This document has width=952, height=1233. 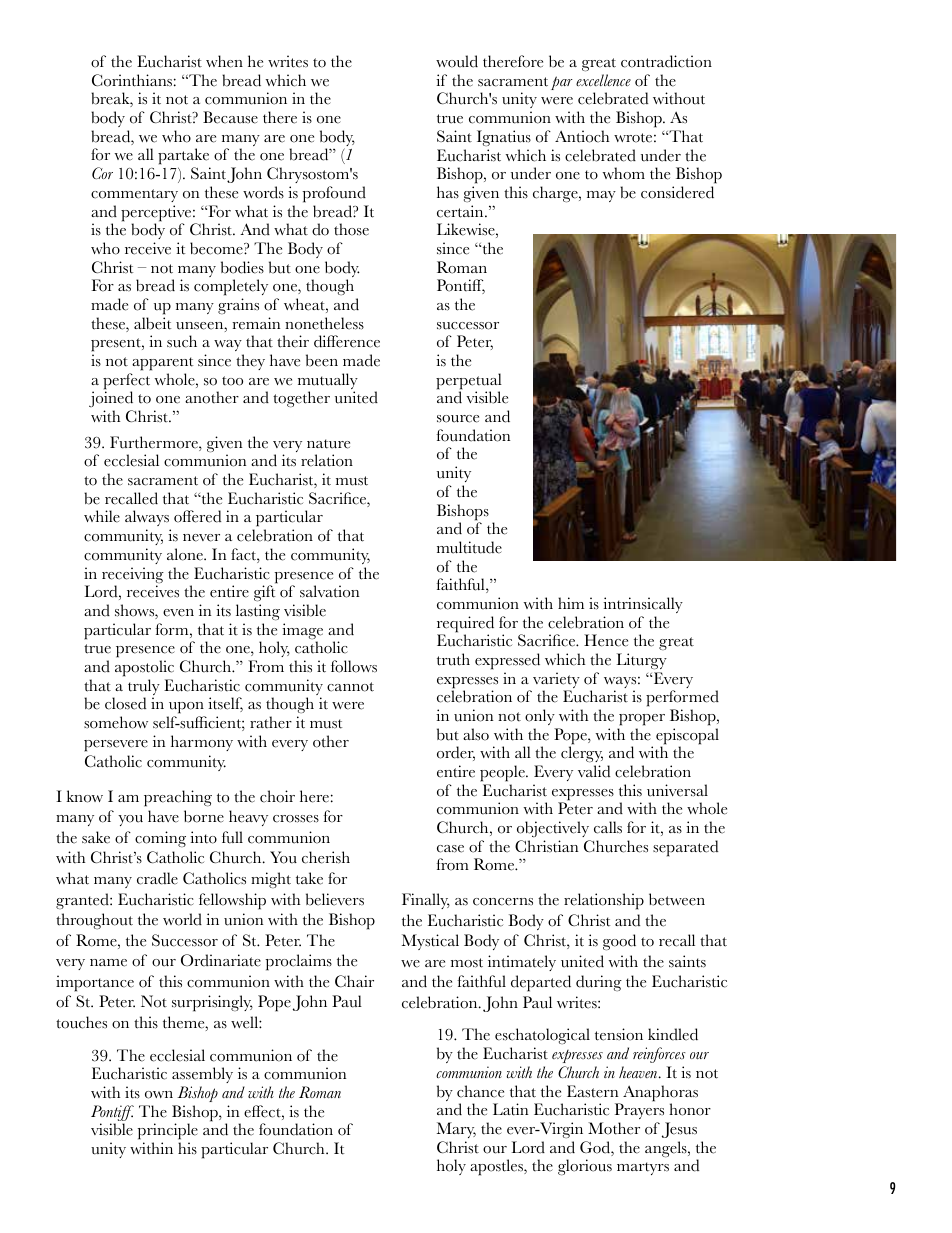 I want to click on order, so click(x=456, y=753).
